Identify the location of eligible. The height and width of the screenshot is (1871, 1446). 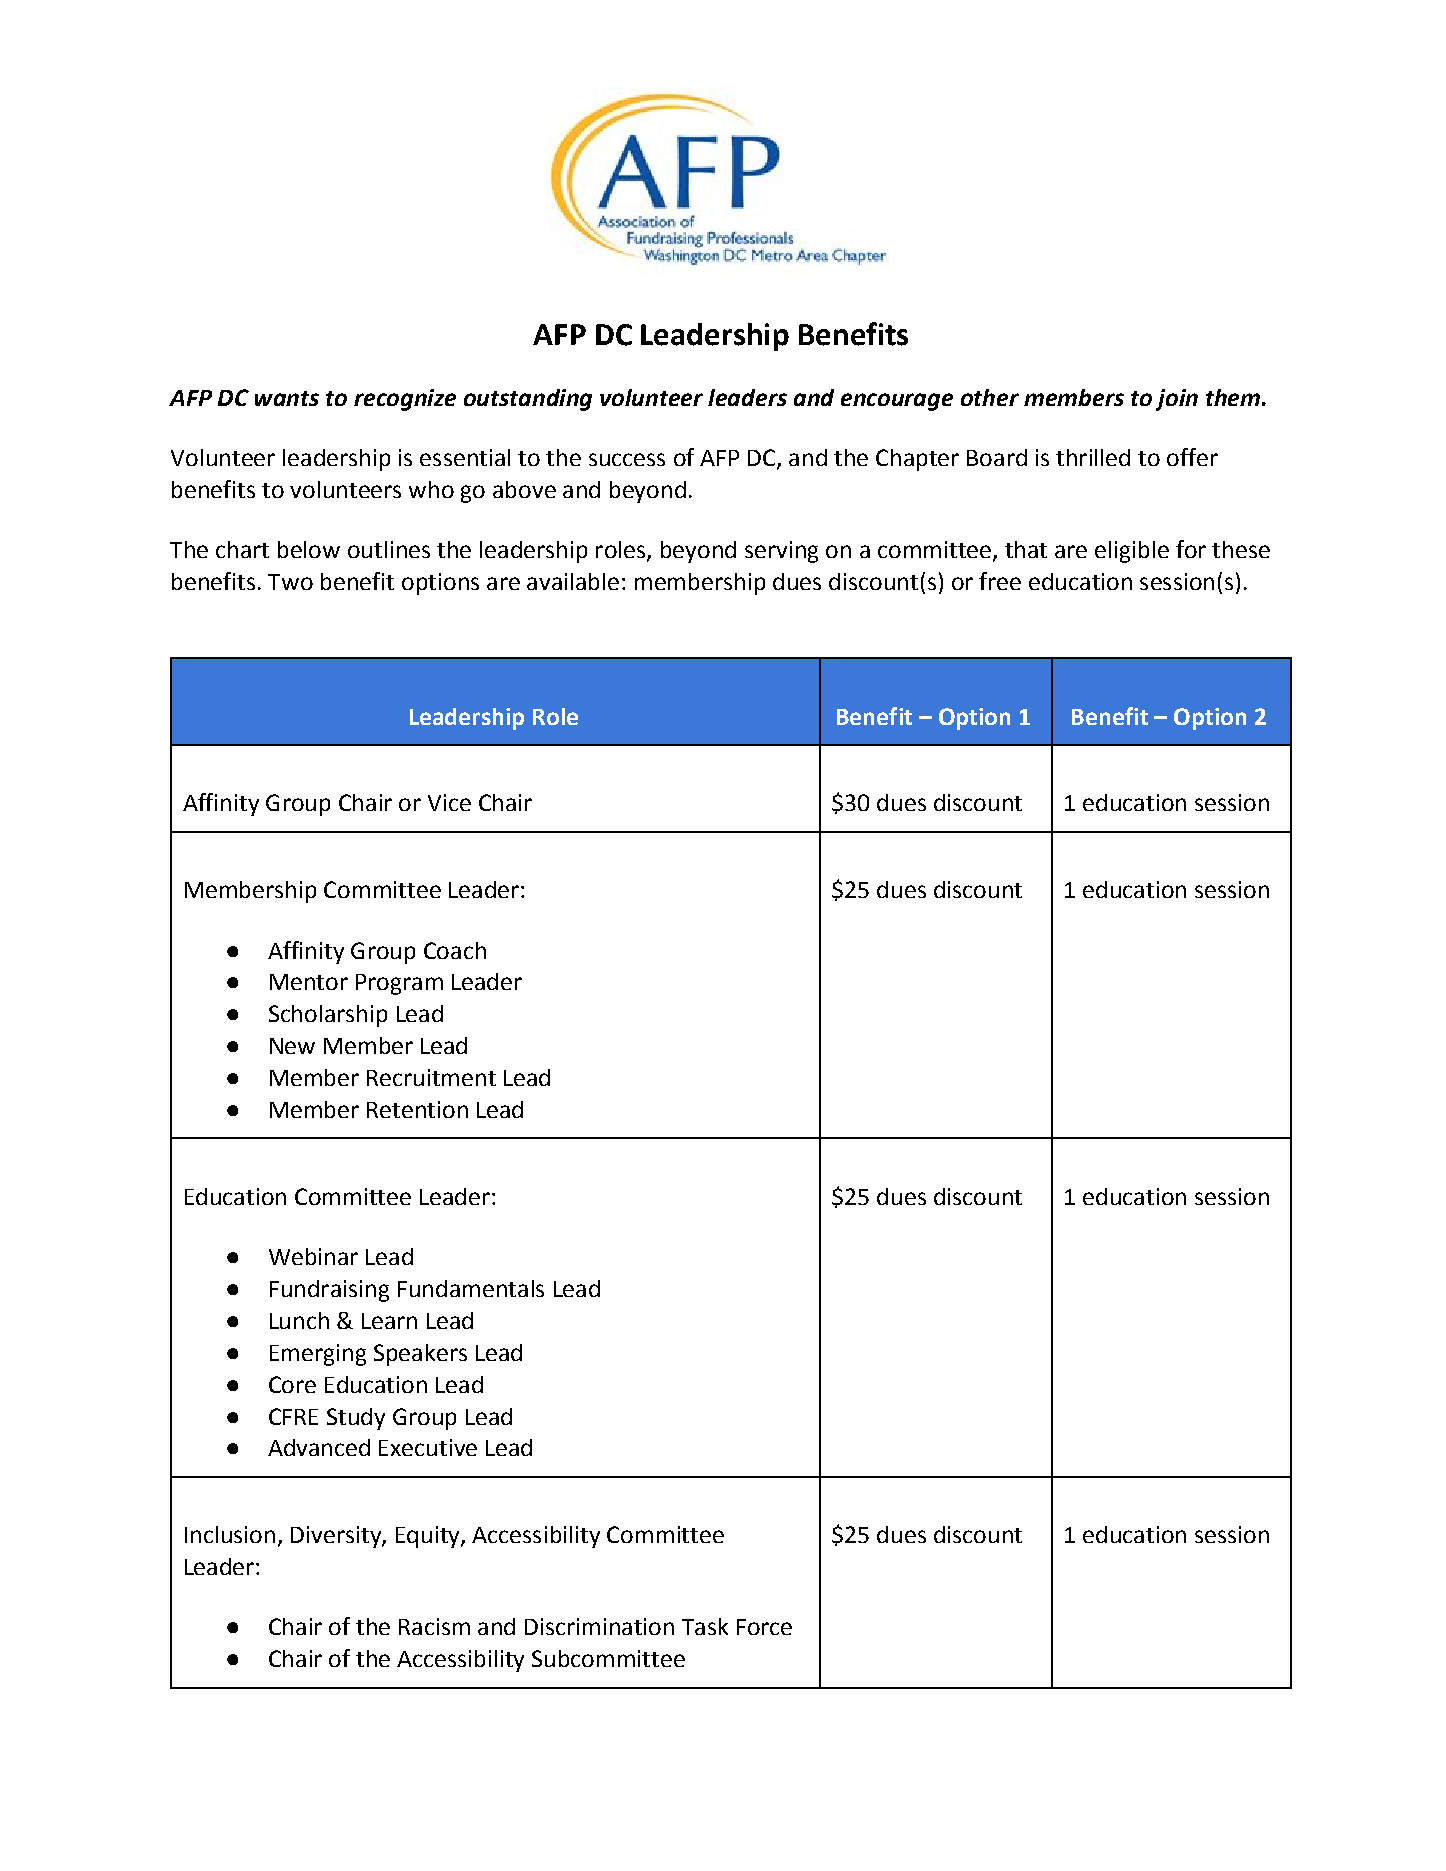
(1132, 552).
